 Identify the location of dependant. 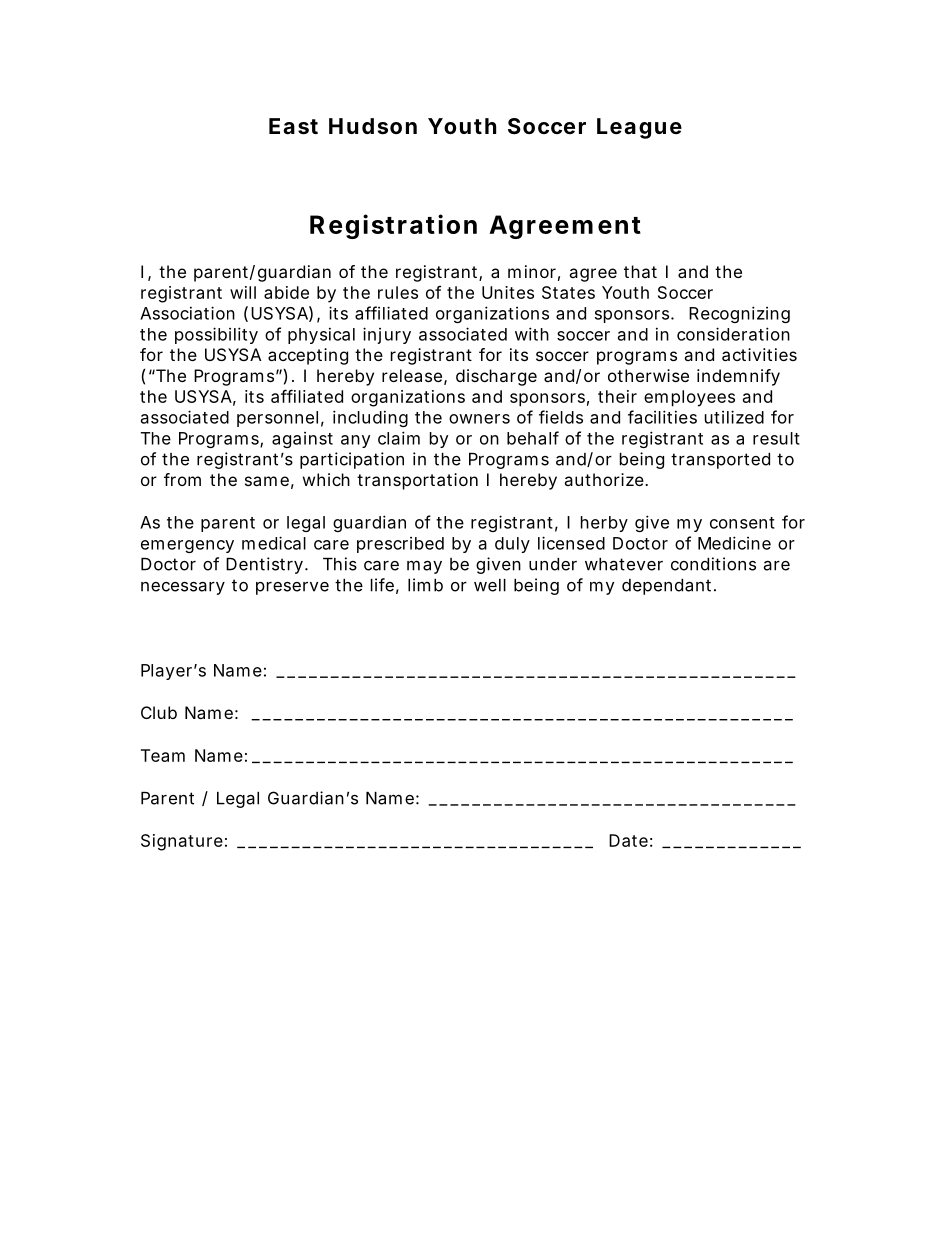
(669, 587).
